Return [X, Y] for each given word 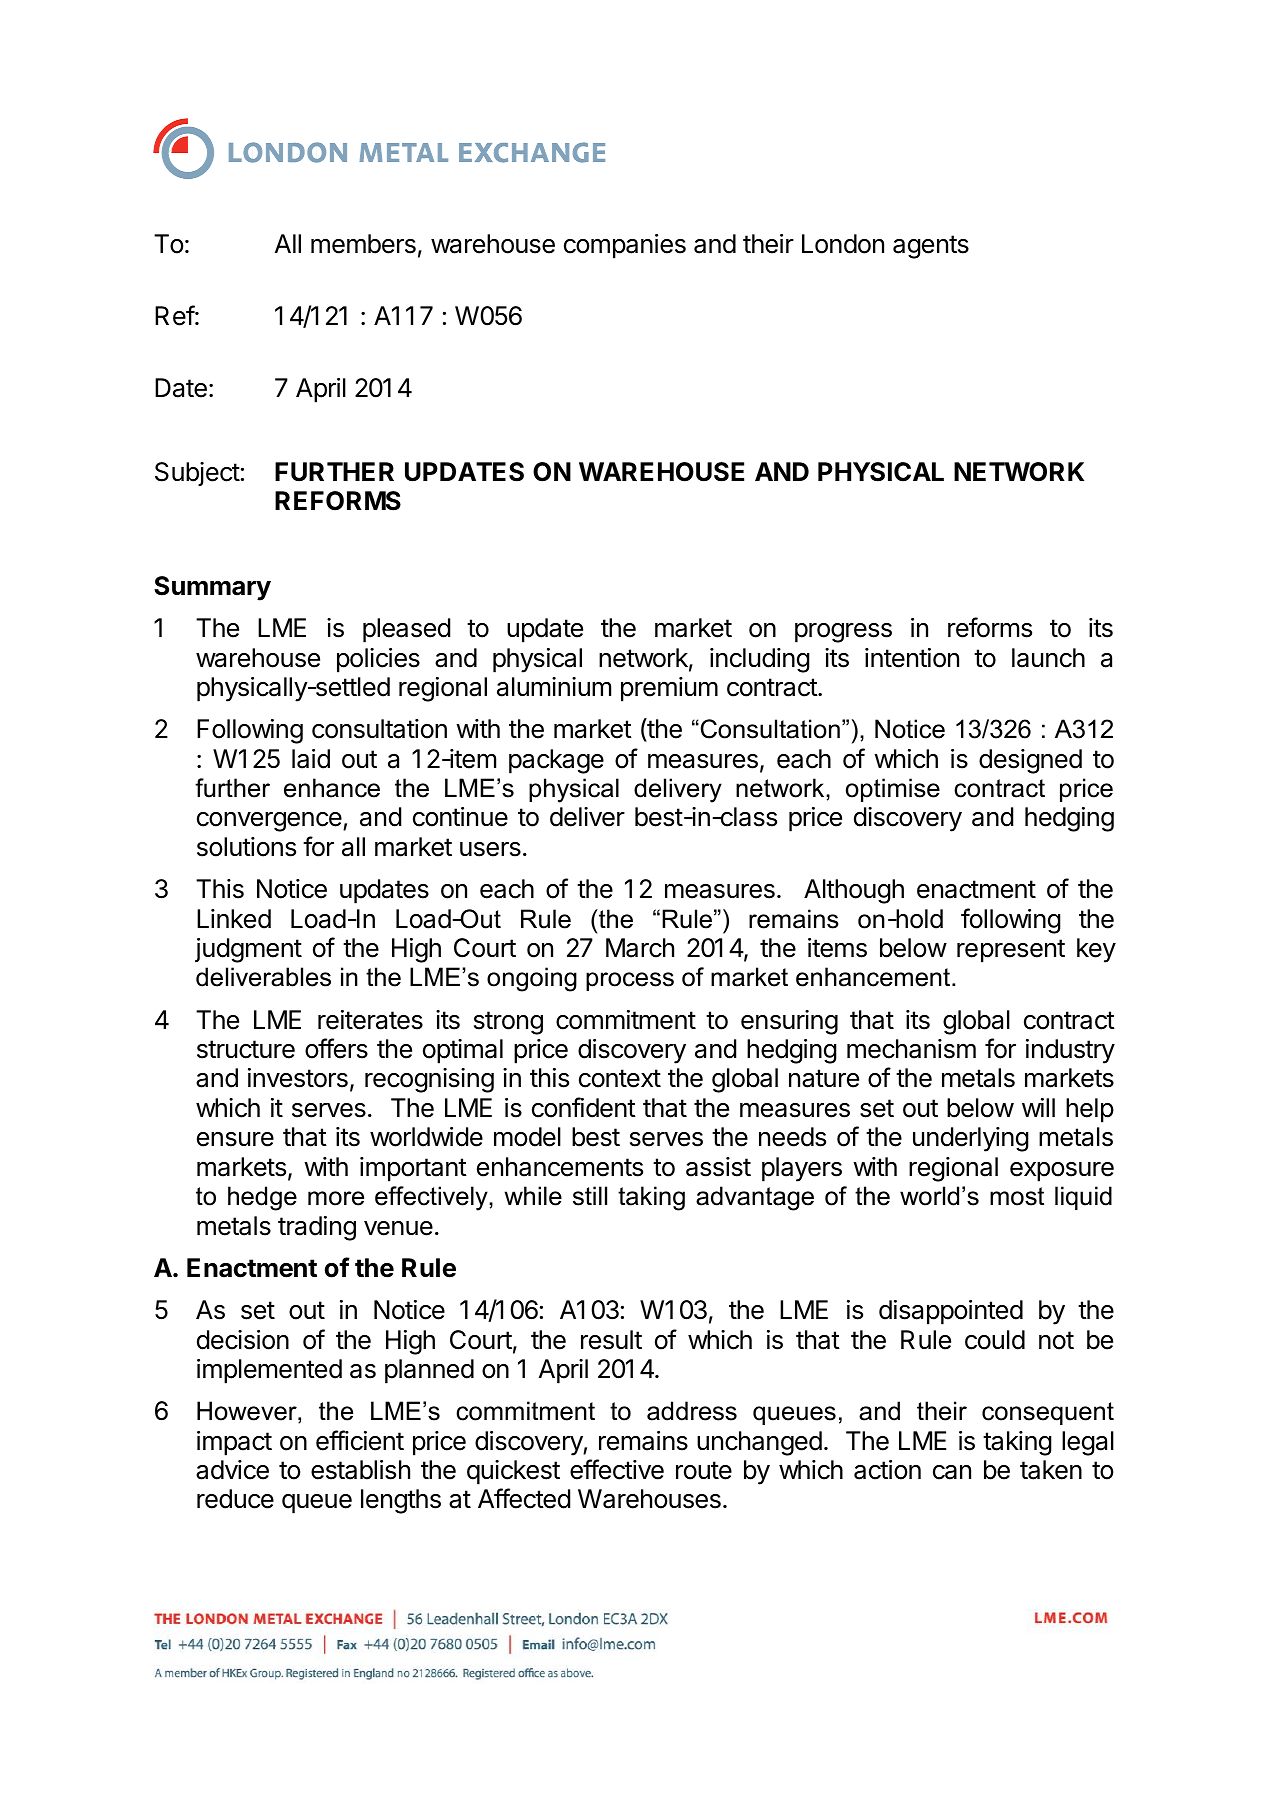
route [704, 1470]
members [363, 244]
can [952, 1472]
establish [360, 1470]
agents [931, 247]
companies [625, 246]
